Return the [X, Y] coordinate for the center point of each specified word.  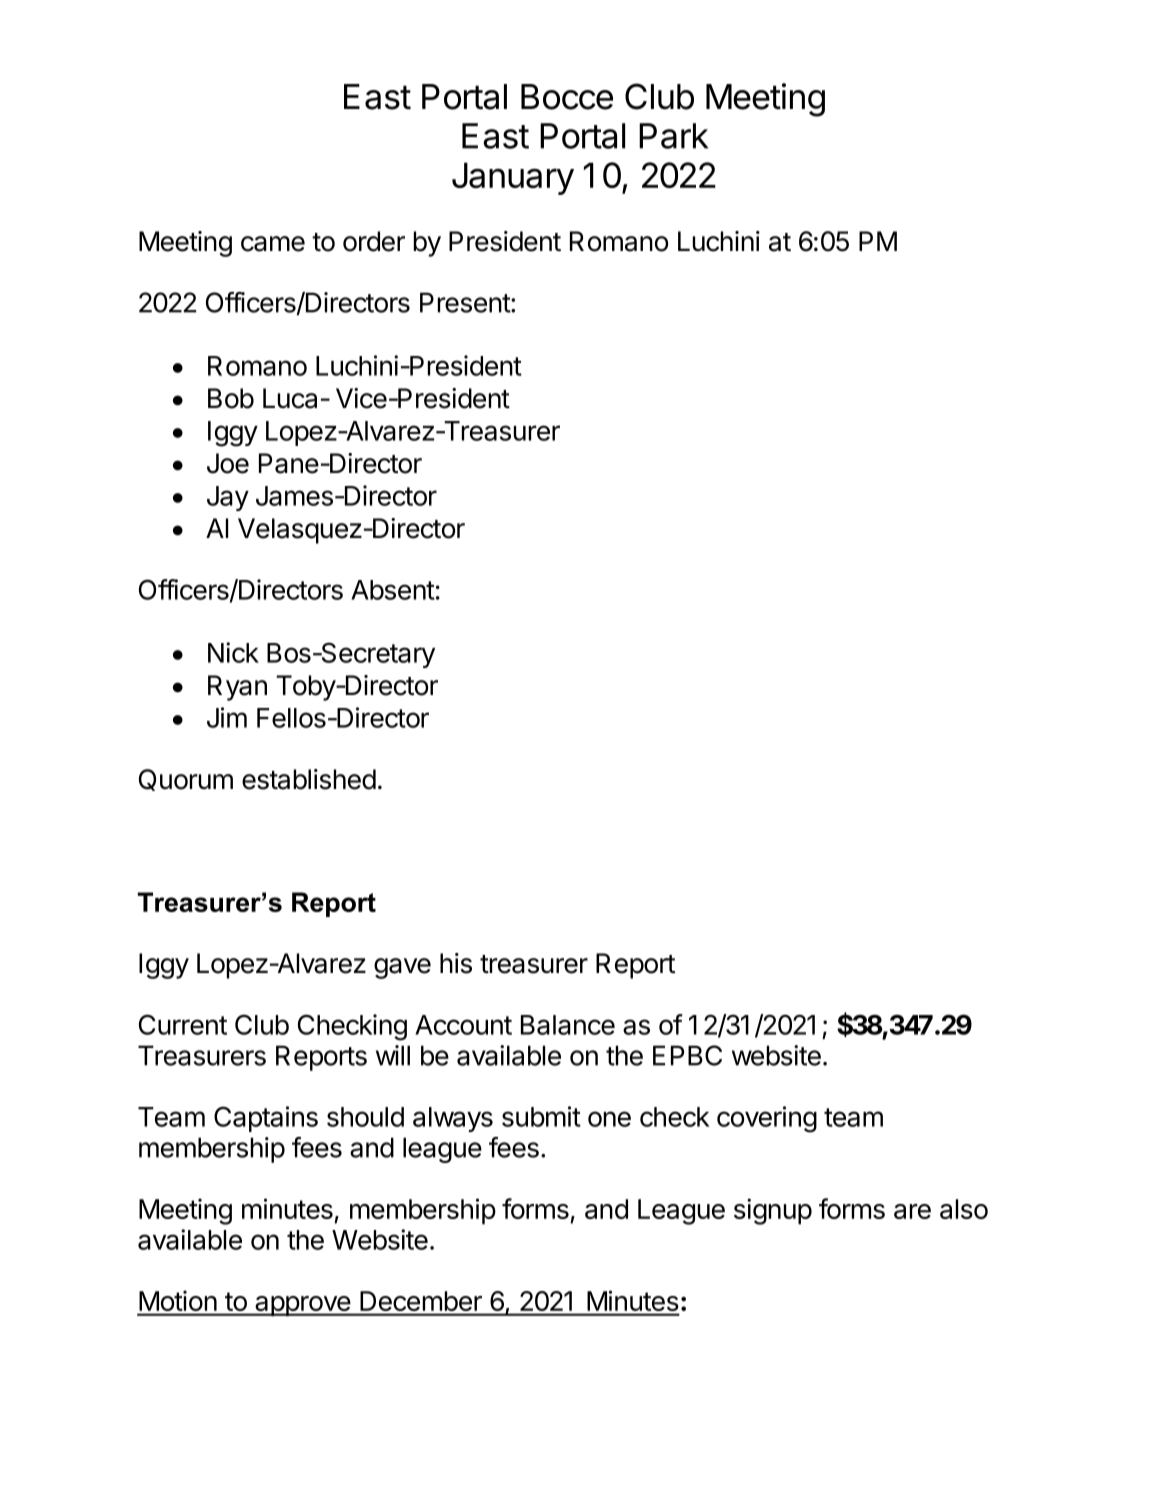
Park [673, 136]
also [964, 1209]
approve [302, 1306]
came [273, 244]
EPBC [687, 1055]
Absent [393, 590]
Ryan [237, 688]
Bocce [567, 97]
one [609, 1119]
